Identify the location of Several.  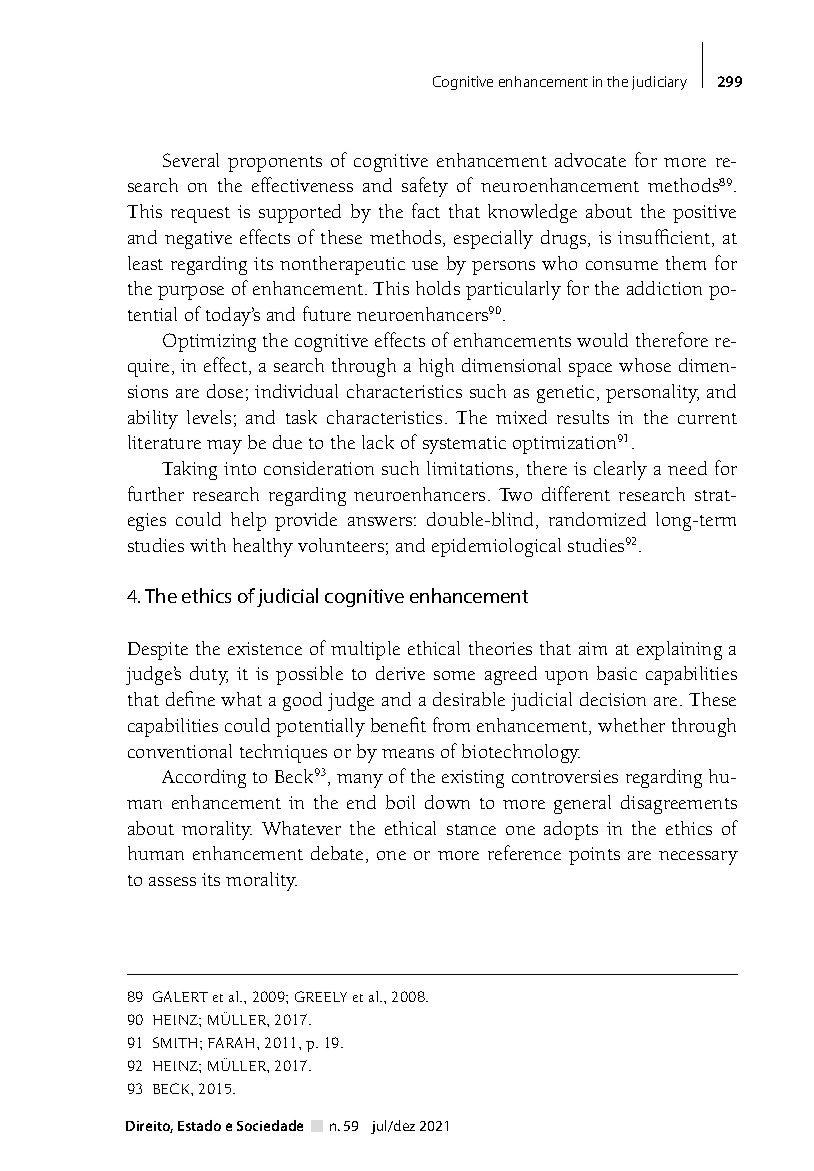
(191, 160).
